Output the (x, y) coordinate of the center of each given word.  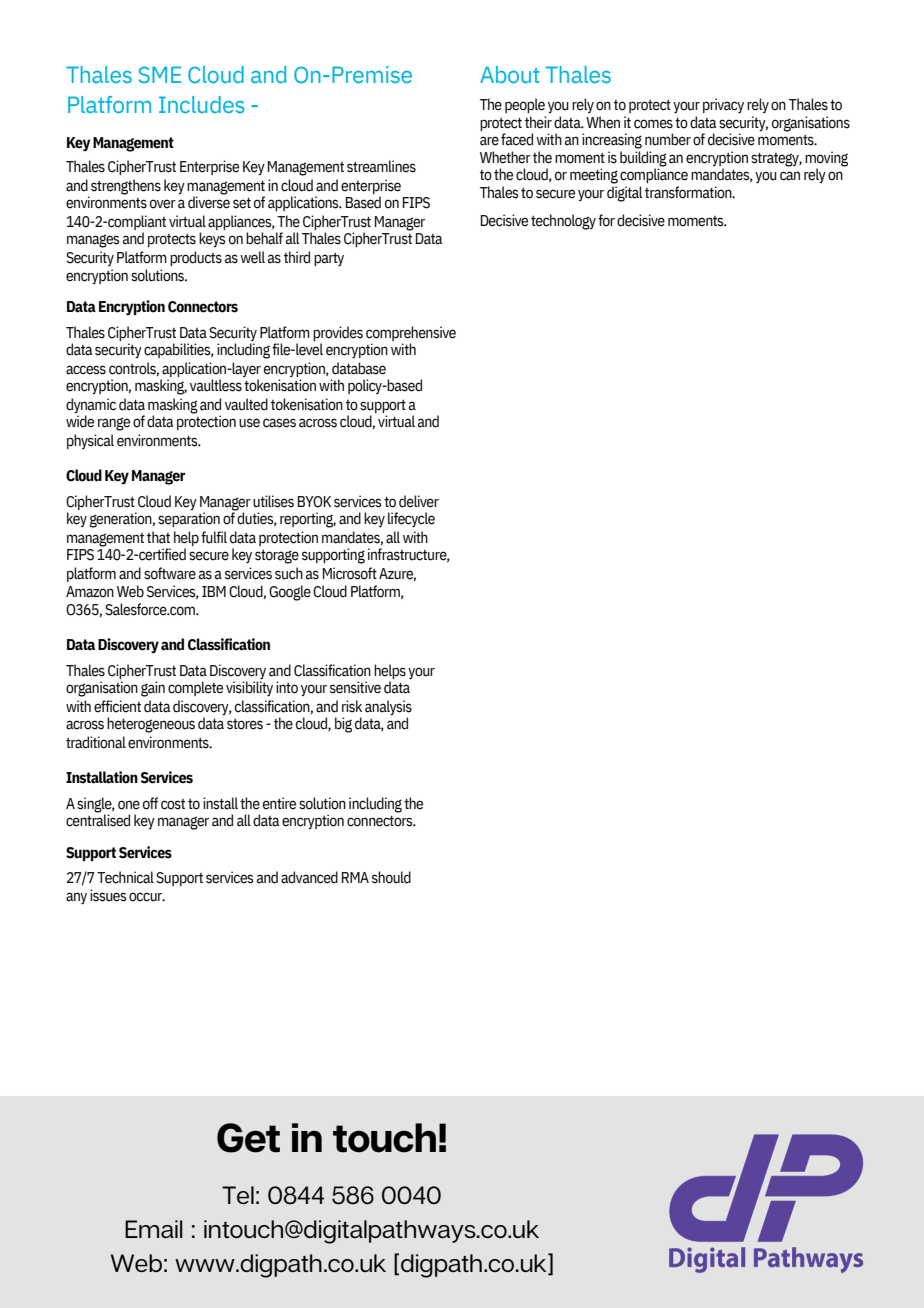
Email (153, 1229)
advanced (309, 877)
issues (108, 895)
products (196, 258)
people (525, 105)
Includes (201, 104)
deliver (419, 501)
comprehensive (411, 333)
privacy (723, 105)
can (790, 176)
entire (279, 803)
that (158, 537)
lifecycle (411, 519)
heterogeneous (151, 725)
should (391, 877)
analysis (388, 707)
